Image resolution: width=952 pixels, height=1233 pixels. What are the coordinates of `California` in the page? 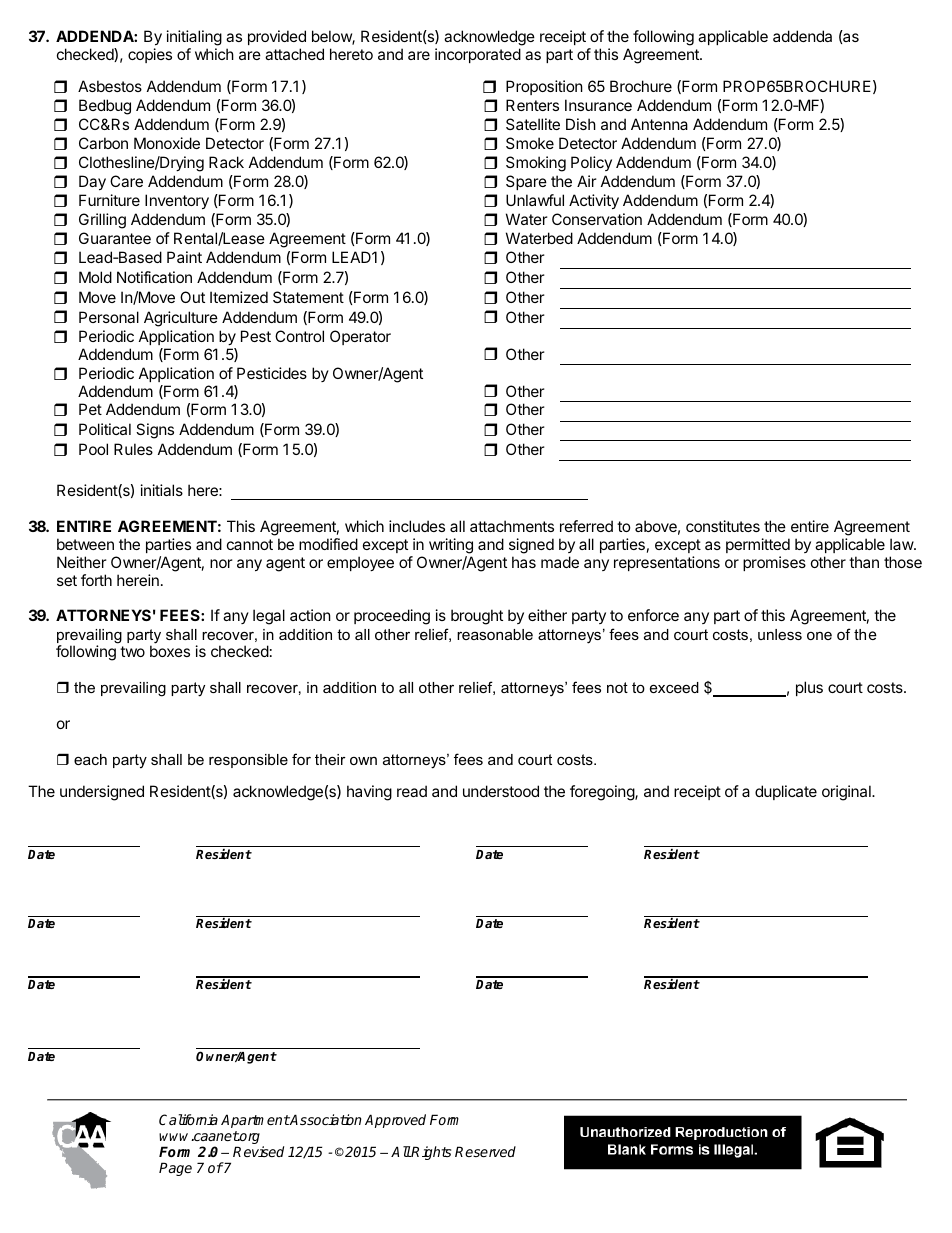 It's located at (188, 1119).
